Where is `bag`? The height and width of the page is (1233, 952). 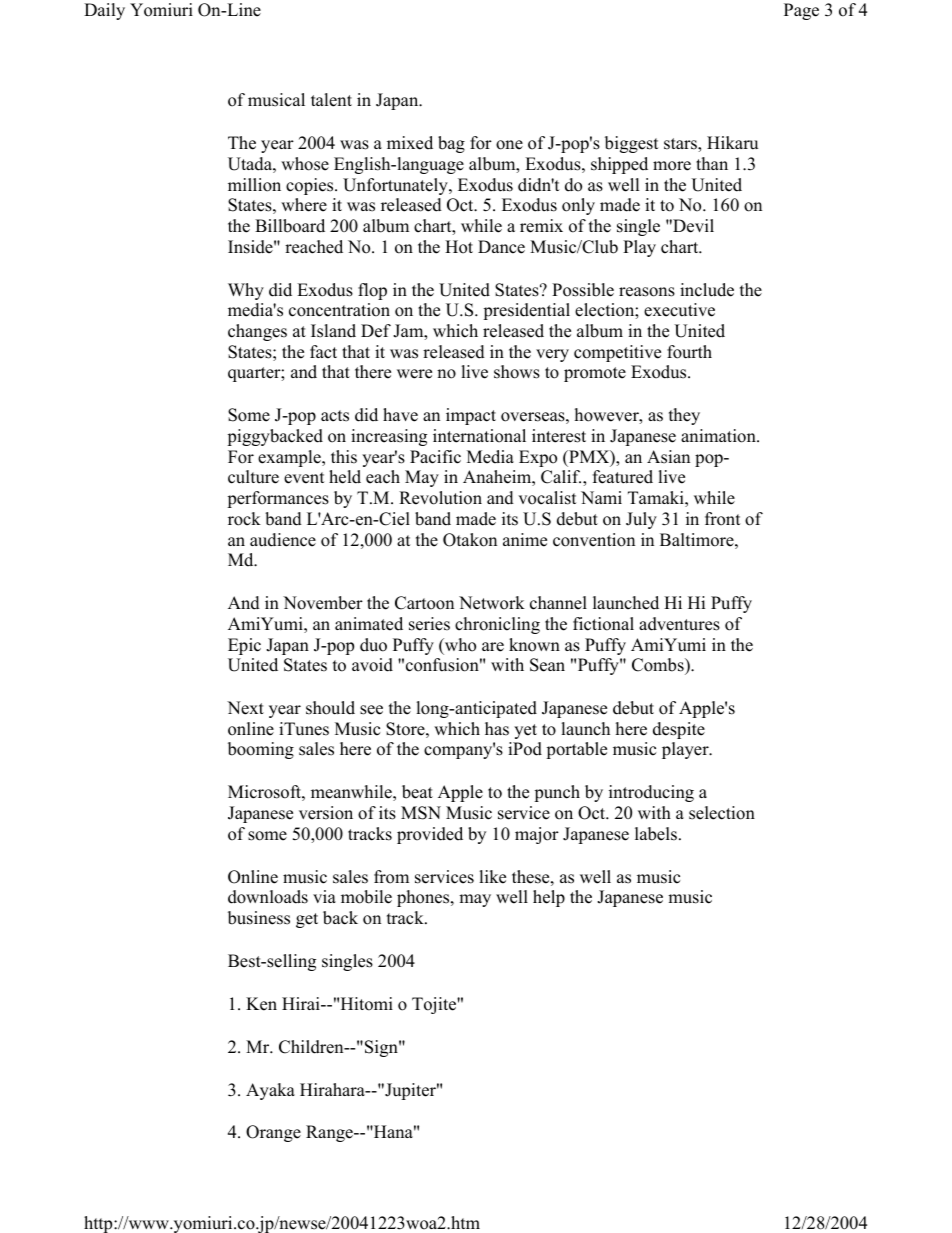 bag is located at coordinates (451, 144).
